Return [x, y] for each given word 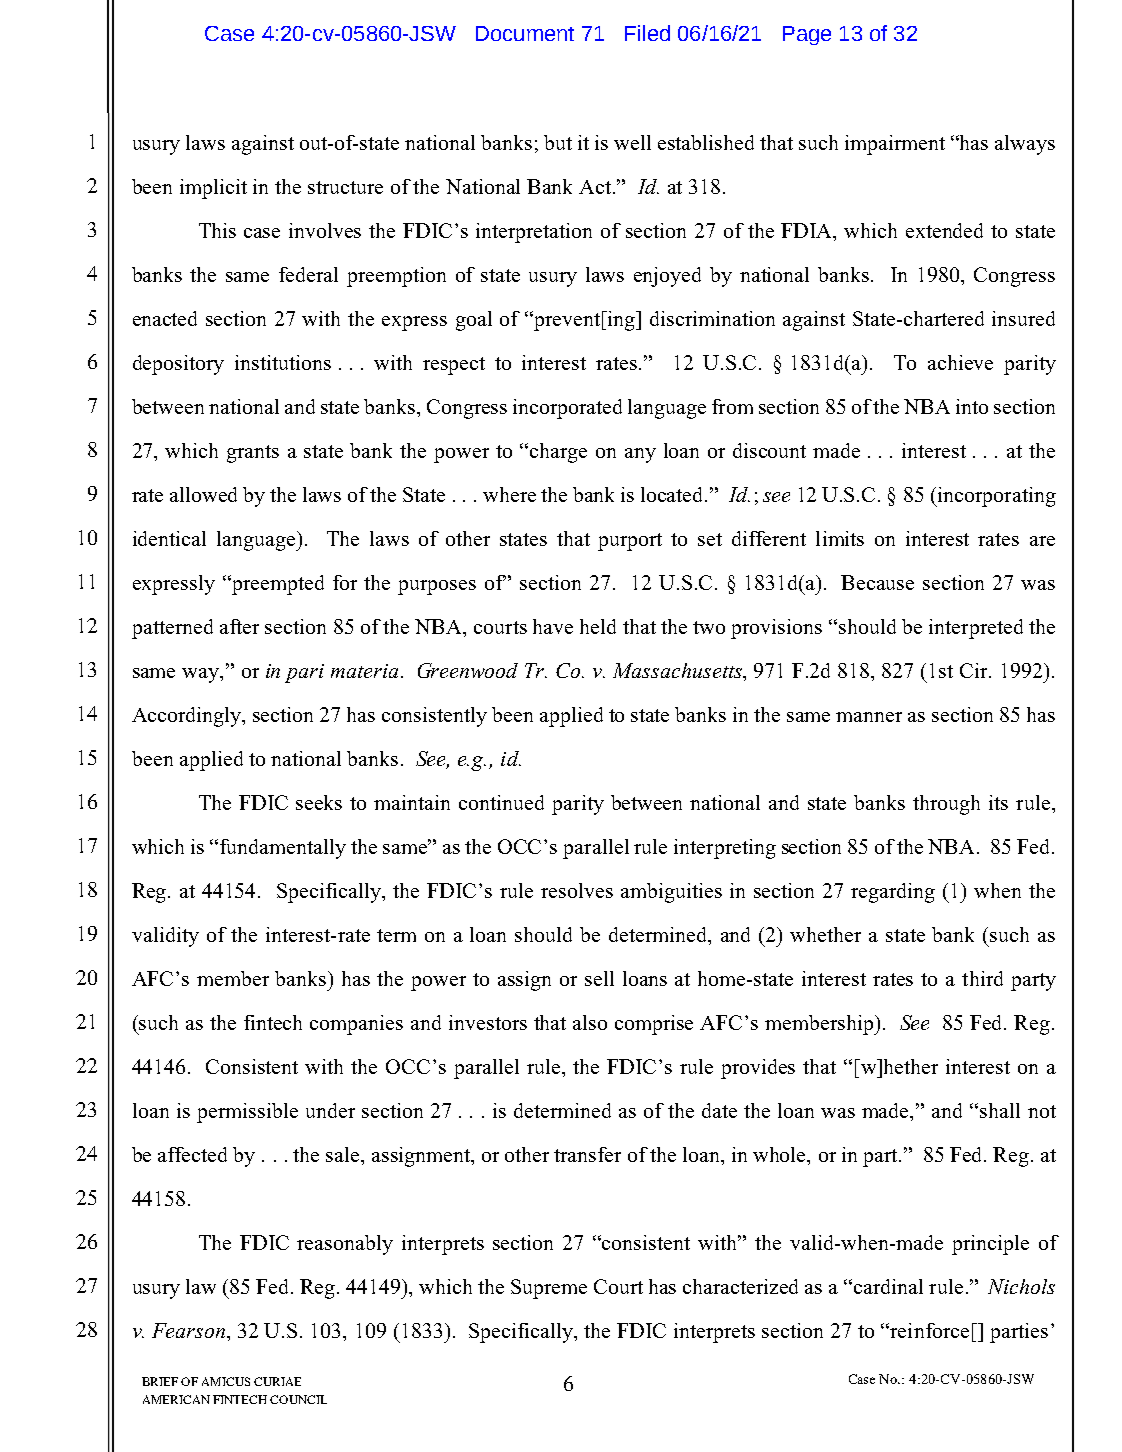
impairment [895, 145]
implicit [213, 189]
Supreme [549, 1289]
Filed [647, 33]
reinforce [928, 1330]
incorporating [995, 497]
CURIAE [277, 1381]
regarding [893, 893]
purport [630, 542]
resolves [577, 890]
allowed [203, 494]
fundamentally [283, 849]
